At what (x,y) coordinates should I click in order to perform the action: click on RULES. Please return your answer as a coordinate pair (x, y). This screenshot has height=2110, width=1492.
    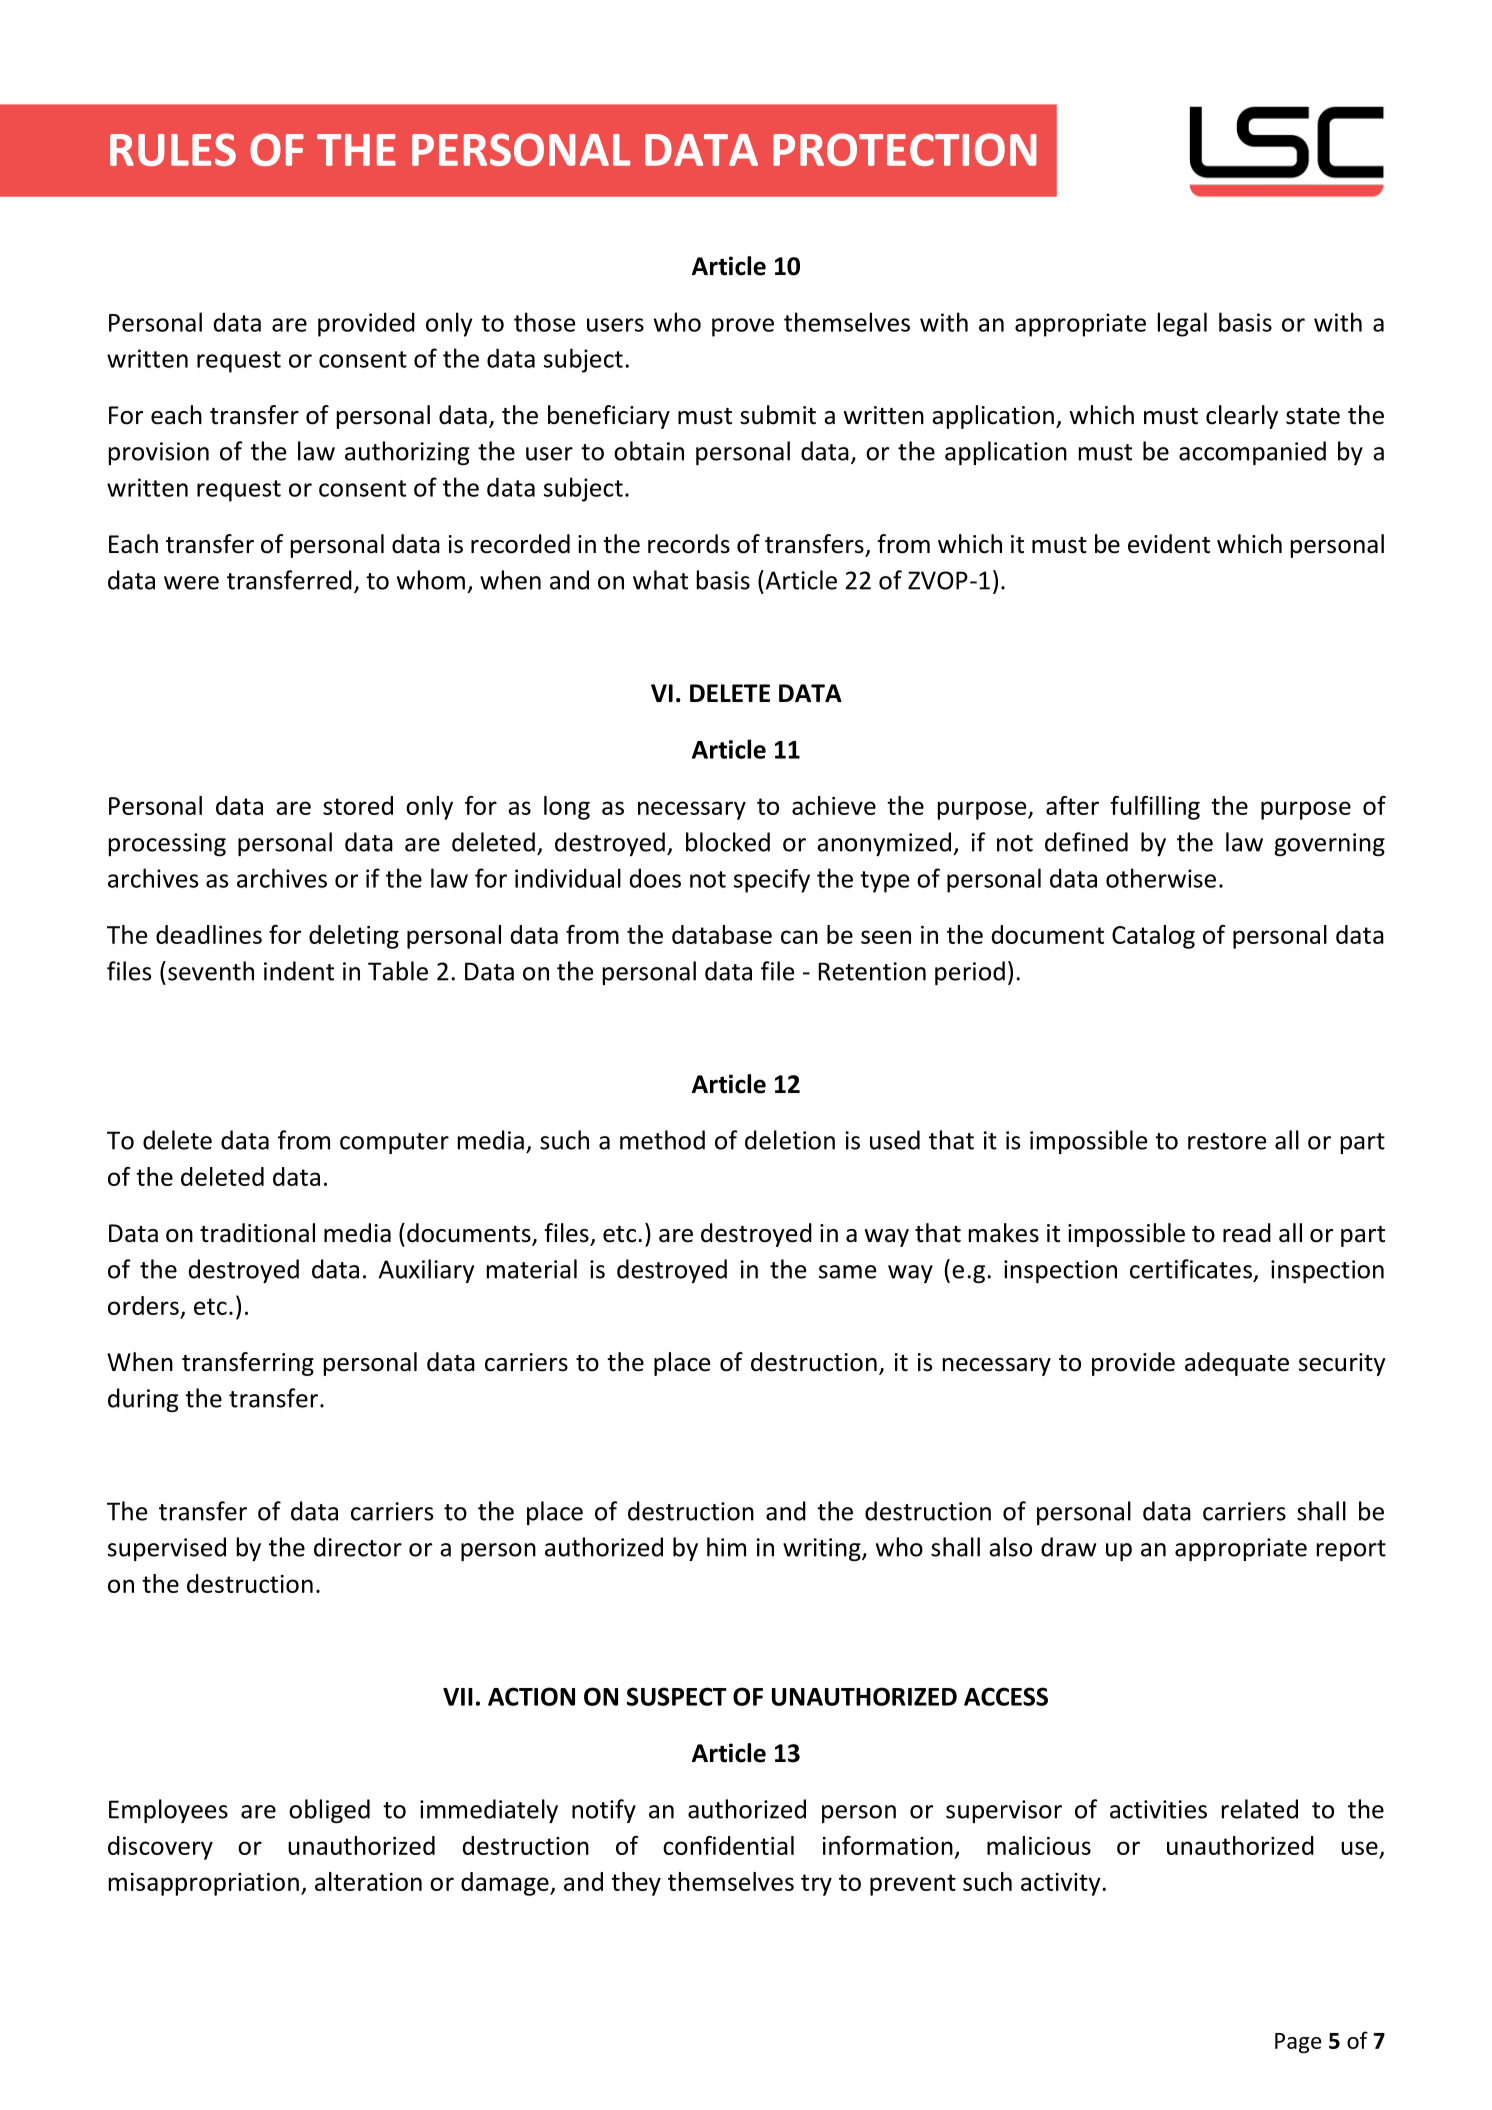
    Looking at the image, I should click on (173, 149).
